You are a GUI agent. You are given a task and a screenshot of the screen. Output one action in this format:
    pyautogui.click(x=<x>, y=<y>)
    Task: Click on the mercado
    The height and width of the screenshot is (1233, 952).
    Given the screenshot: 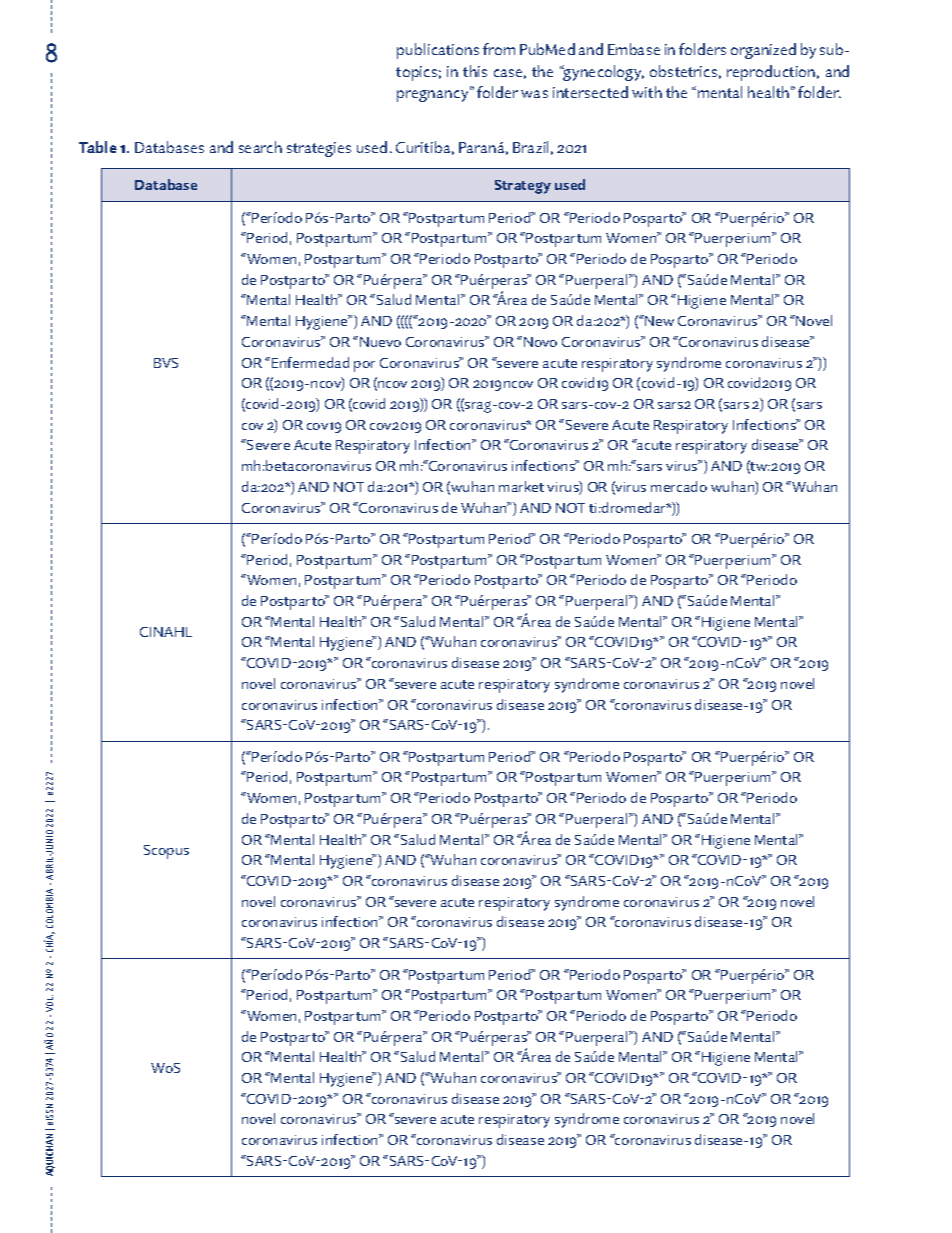 What is the action you would take?
    pyautogui.click(x=679, y=486)
